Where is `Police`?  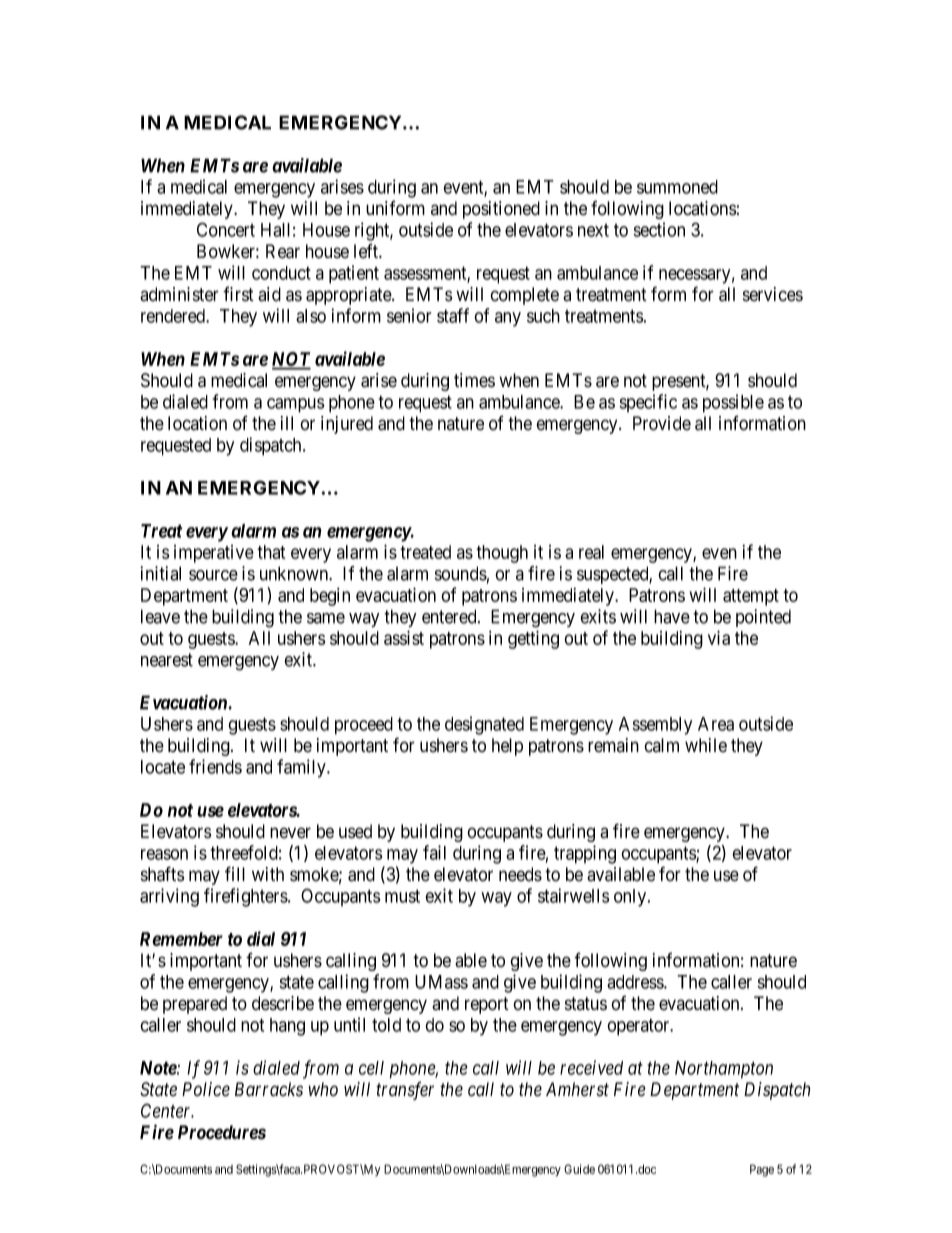 Police is located at coordinates (206, 1089).
